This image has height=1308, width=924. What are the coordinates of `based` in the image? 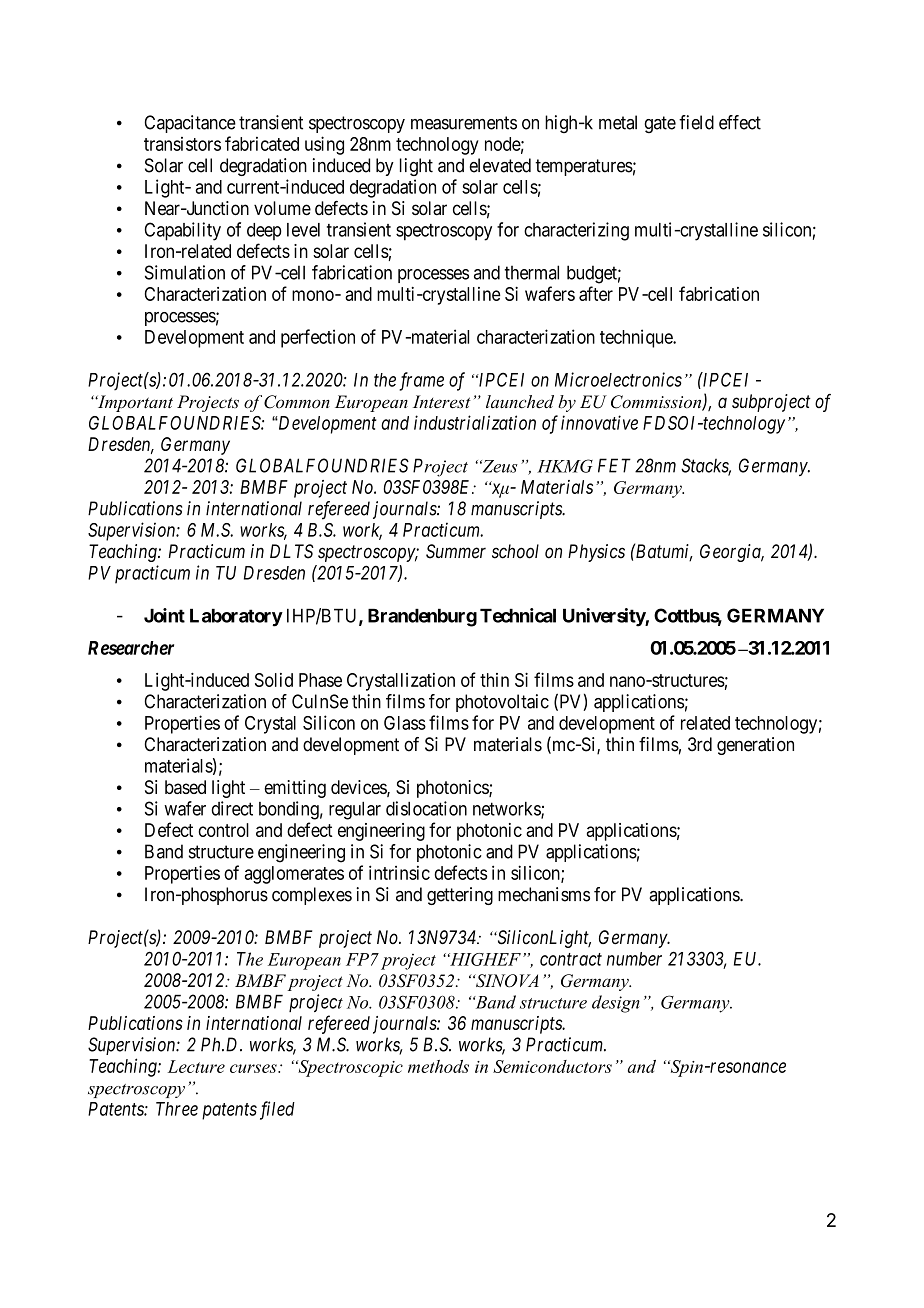 It's located at (185, 787).
